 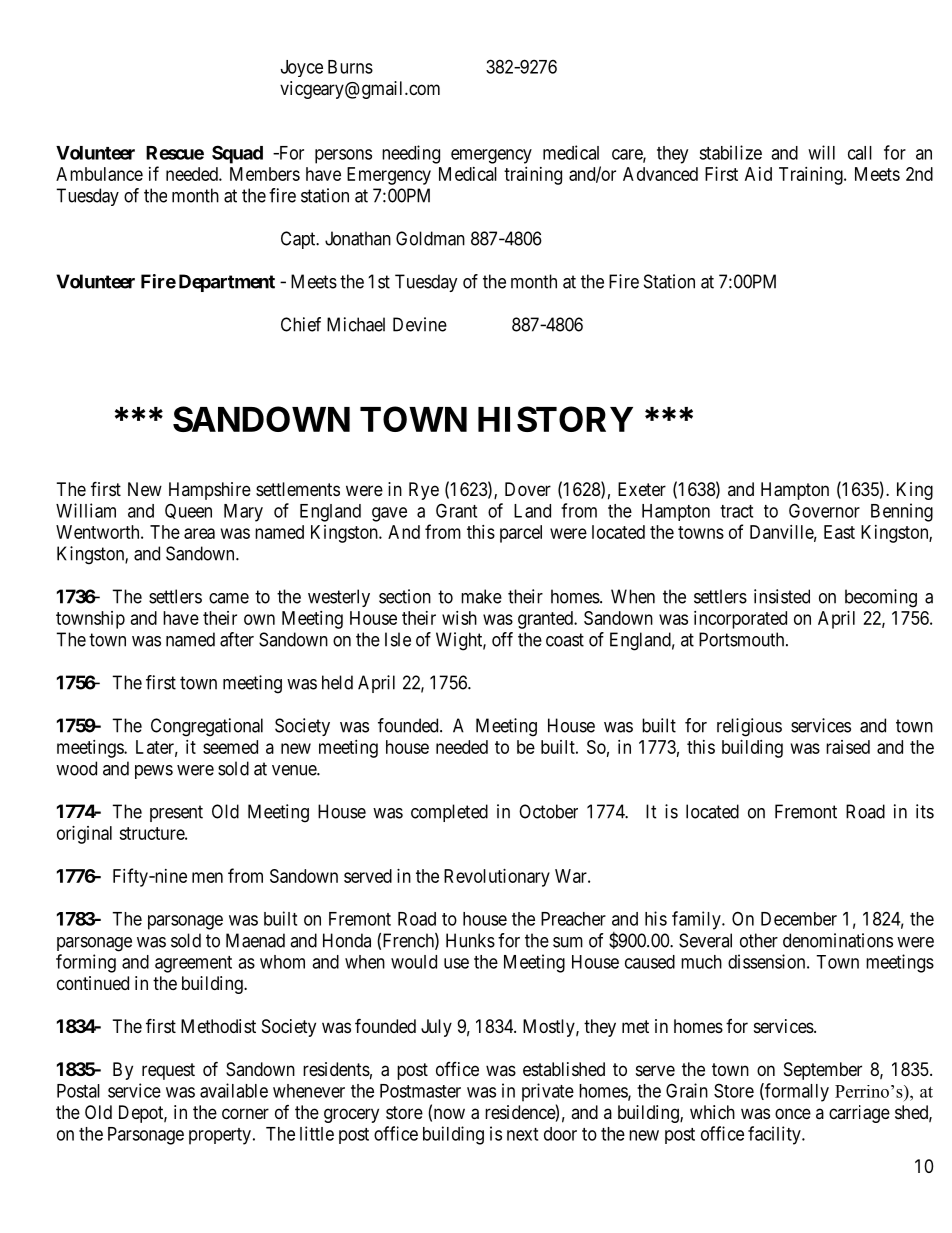 I want to click on Congregational, so click(x=207, y=727).
